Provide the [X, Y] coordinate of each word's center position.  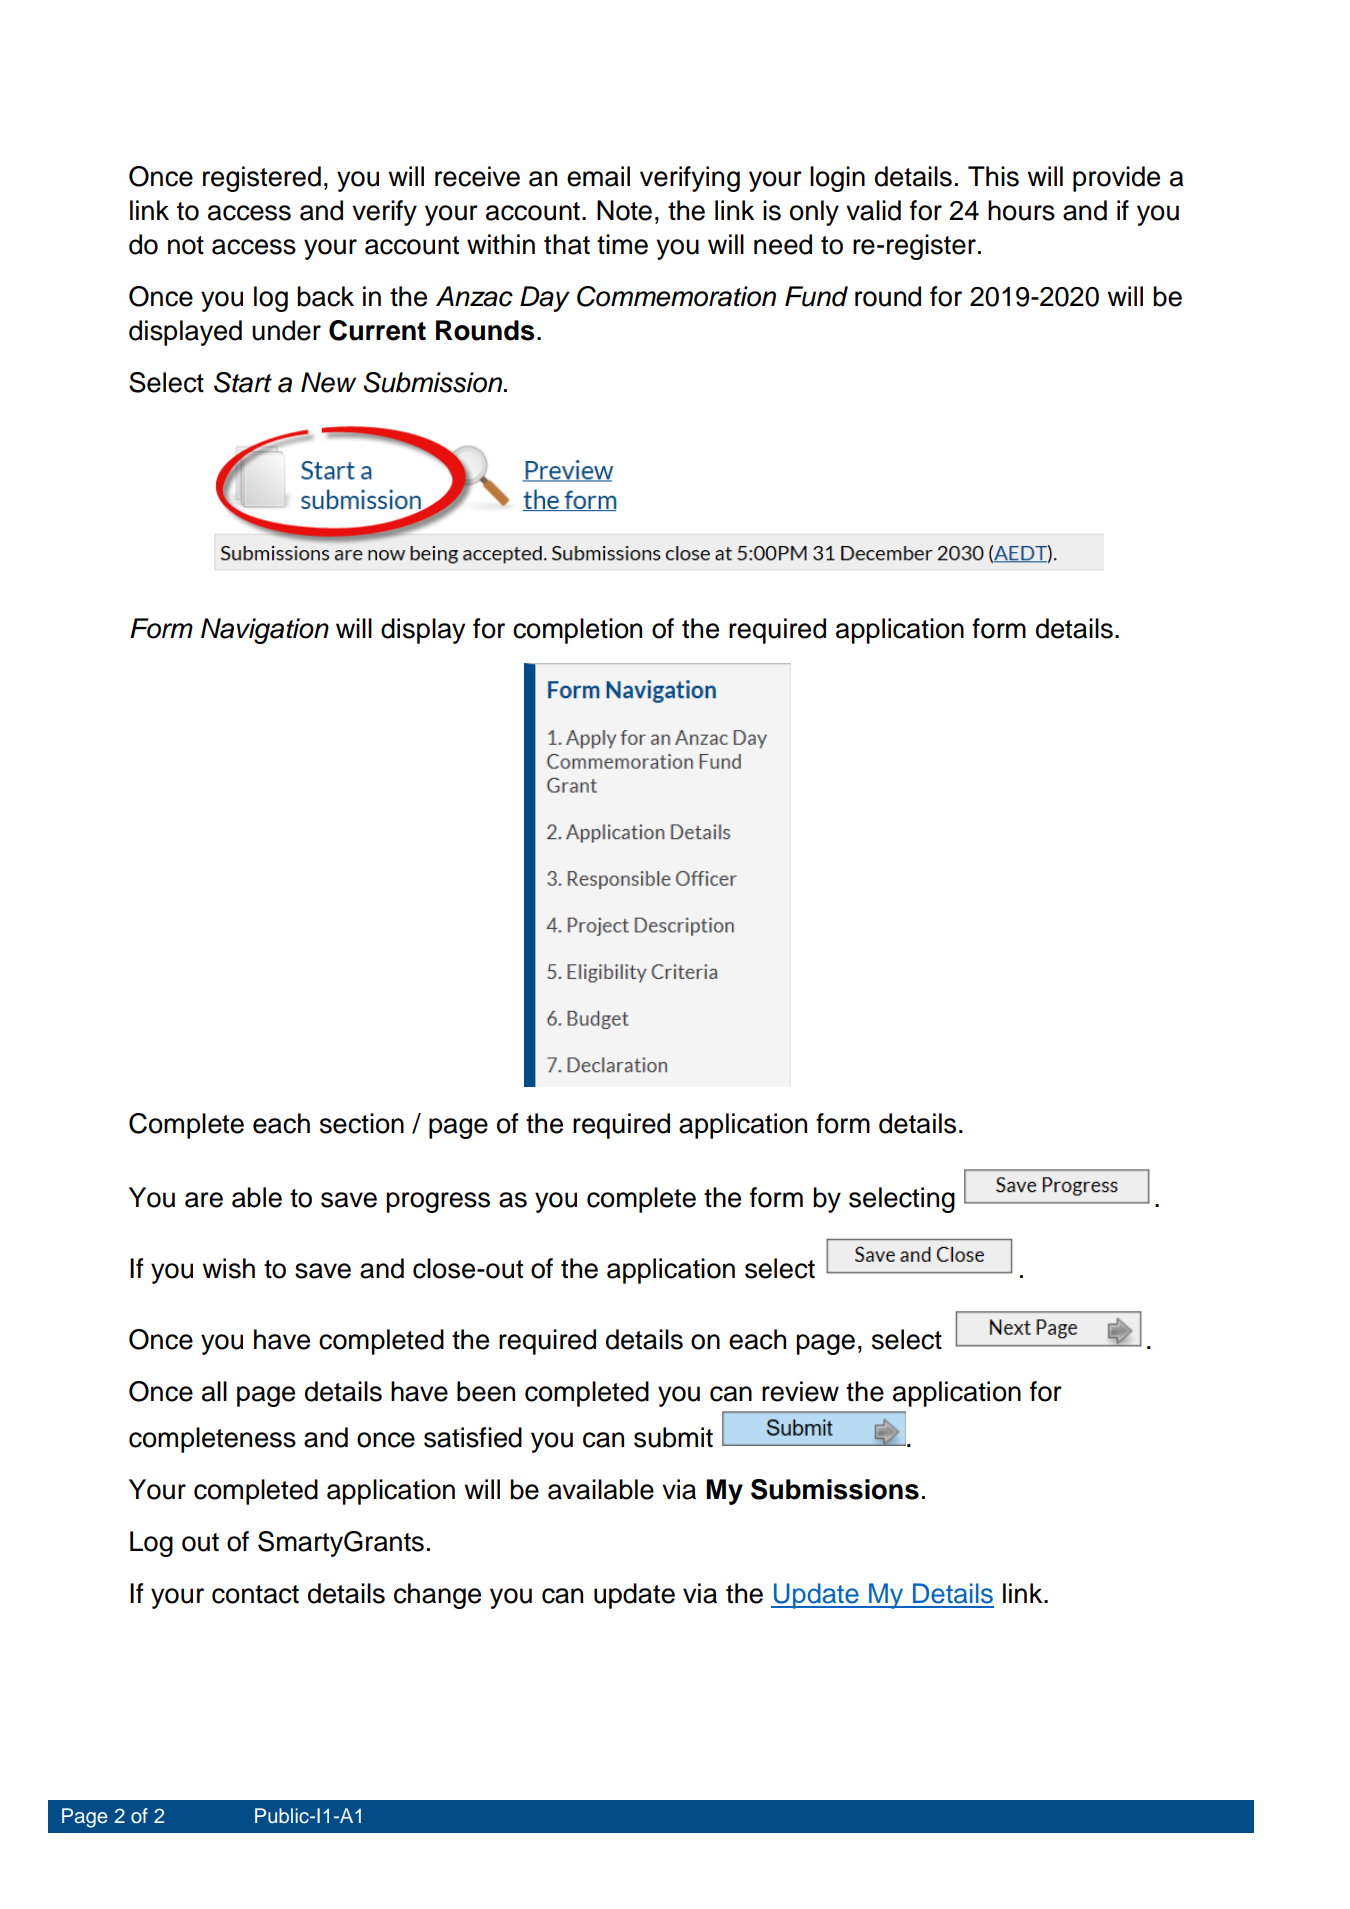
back [325, 296]
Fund [816, 296]
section [362, 1123]
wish [228, 1268]
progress [438, 1202]
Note [624, 210]
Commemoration [676, 296]
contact [255, 1594]
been [486, 1391]
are [204, 1200]
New [328, 382]
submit [673, 1437]
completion [577, 631]
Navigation [265, 631]
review [800, 1391]
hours [1021, 210]
